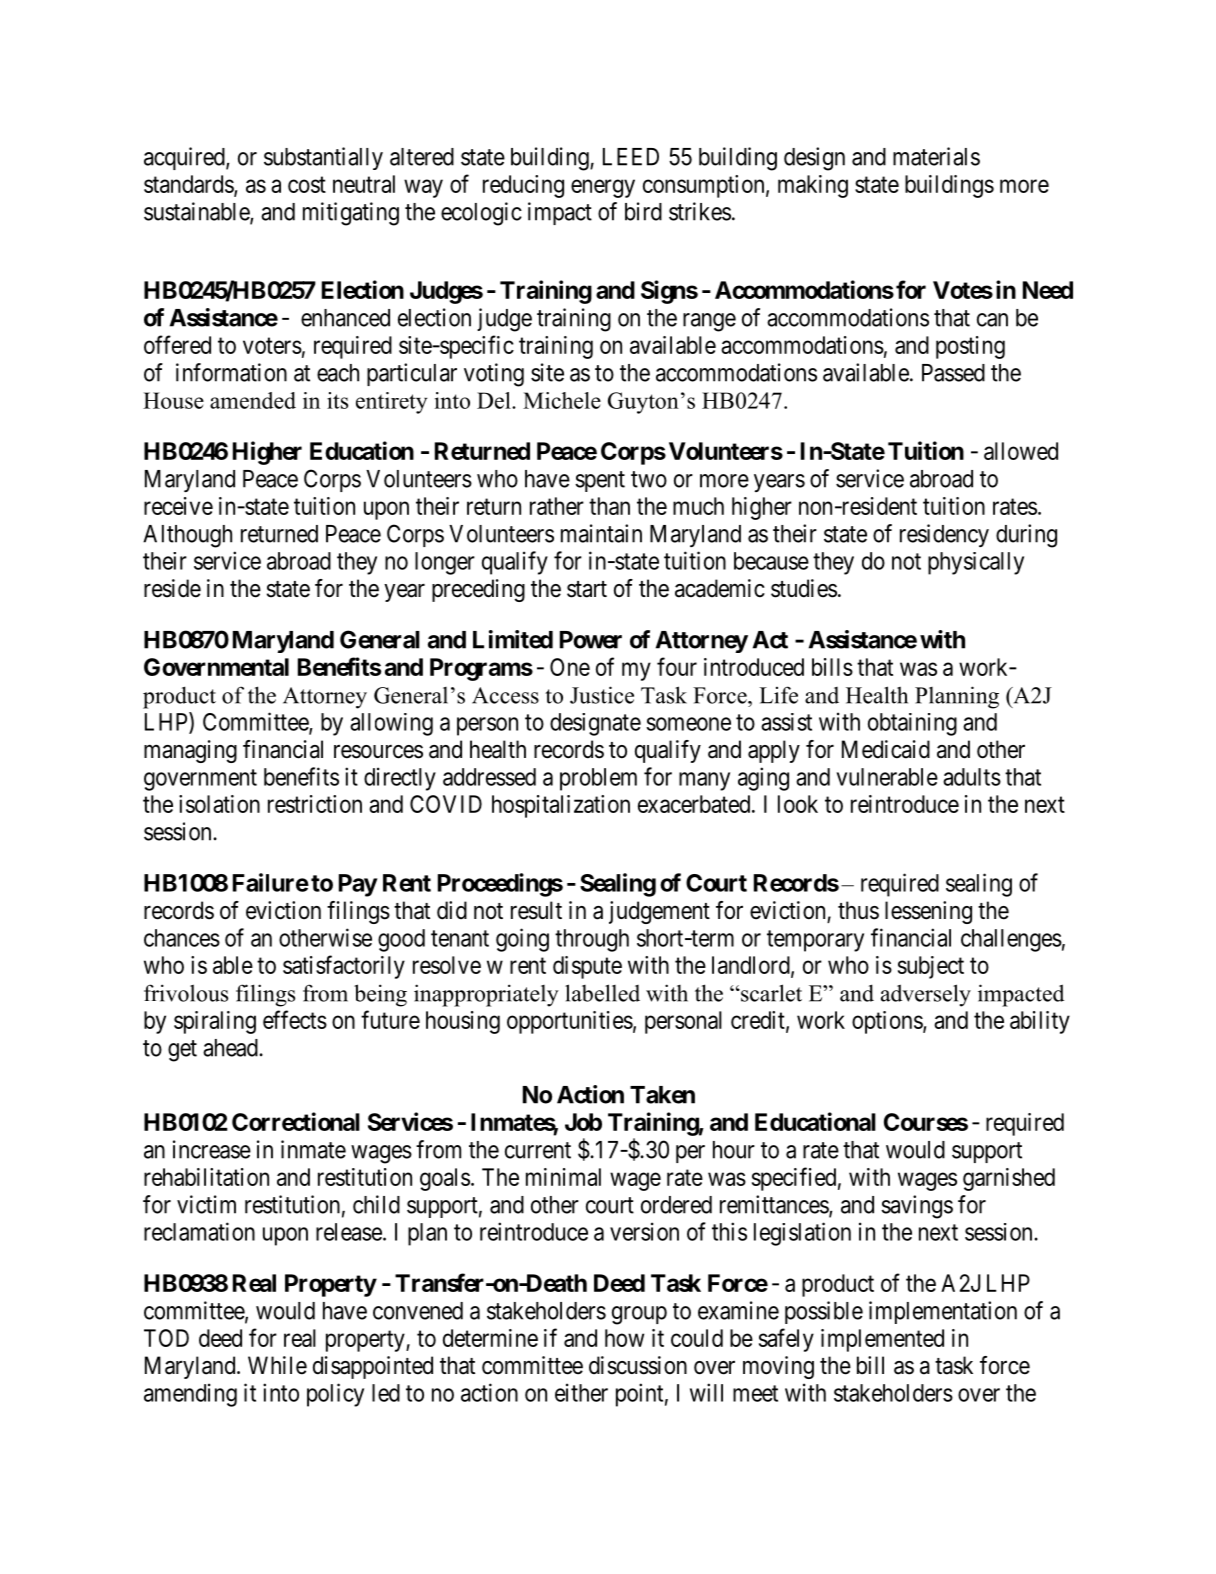  Describe the element at coordinates (638, 1365) in the image. I see `discussion` at that location.
